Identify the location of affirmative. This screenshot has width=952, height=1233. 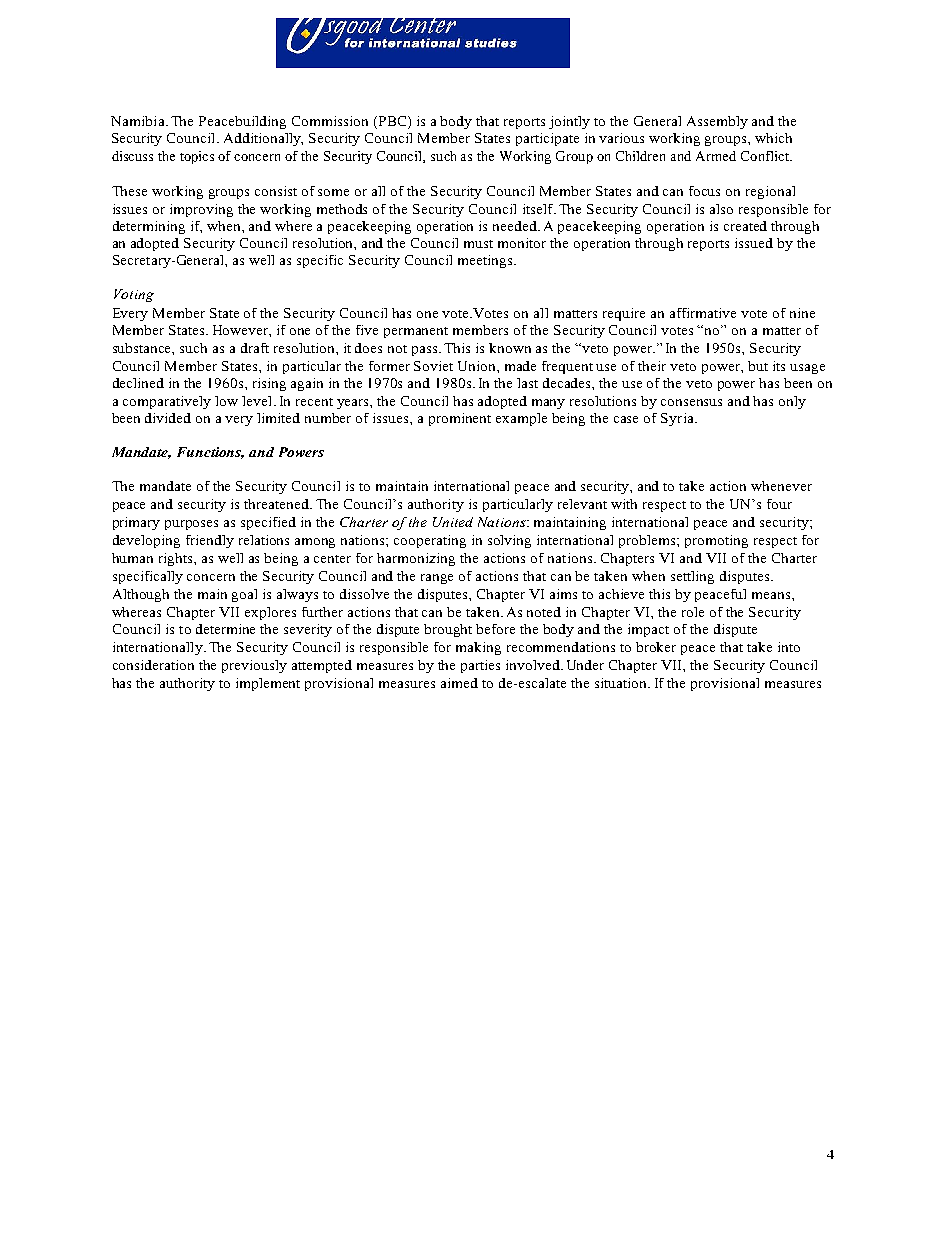
(703, 313).
